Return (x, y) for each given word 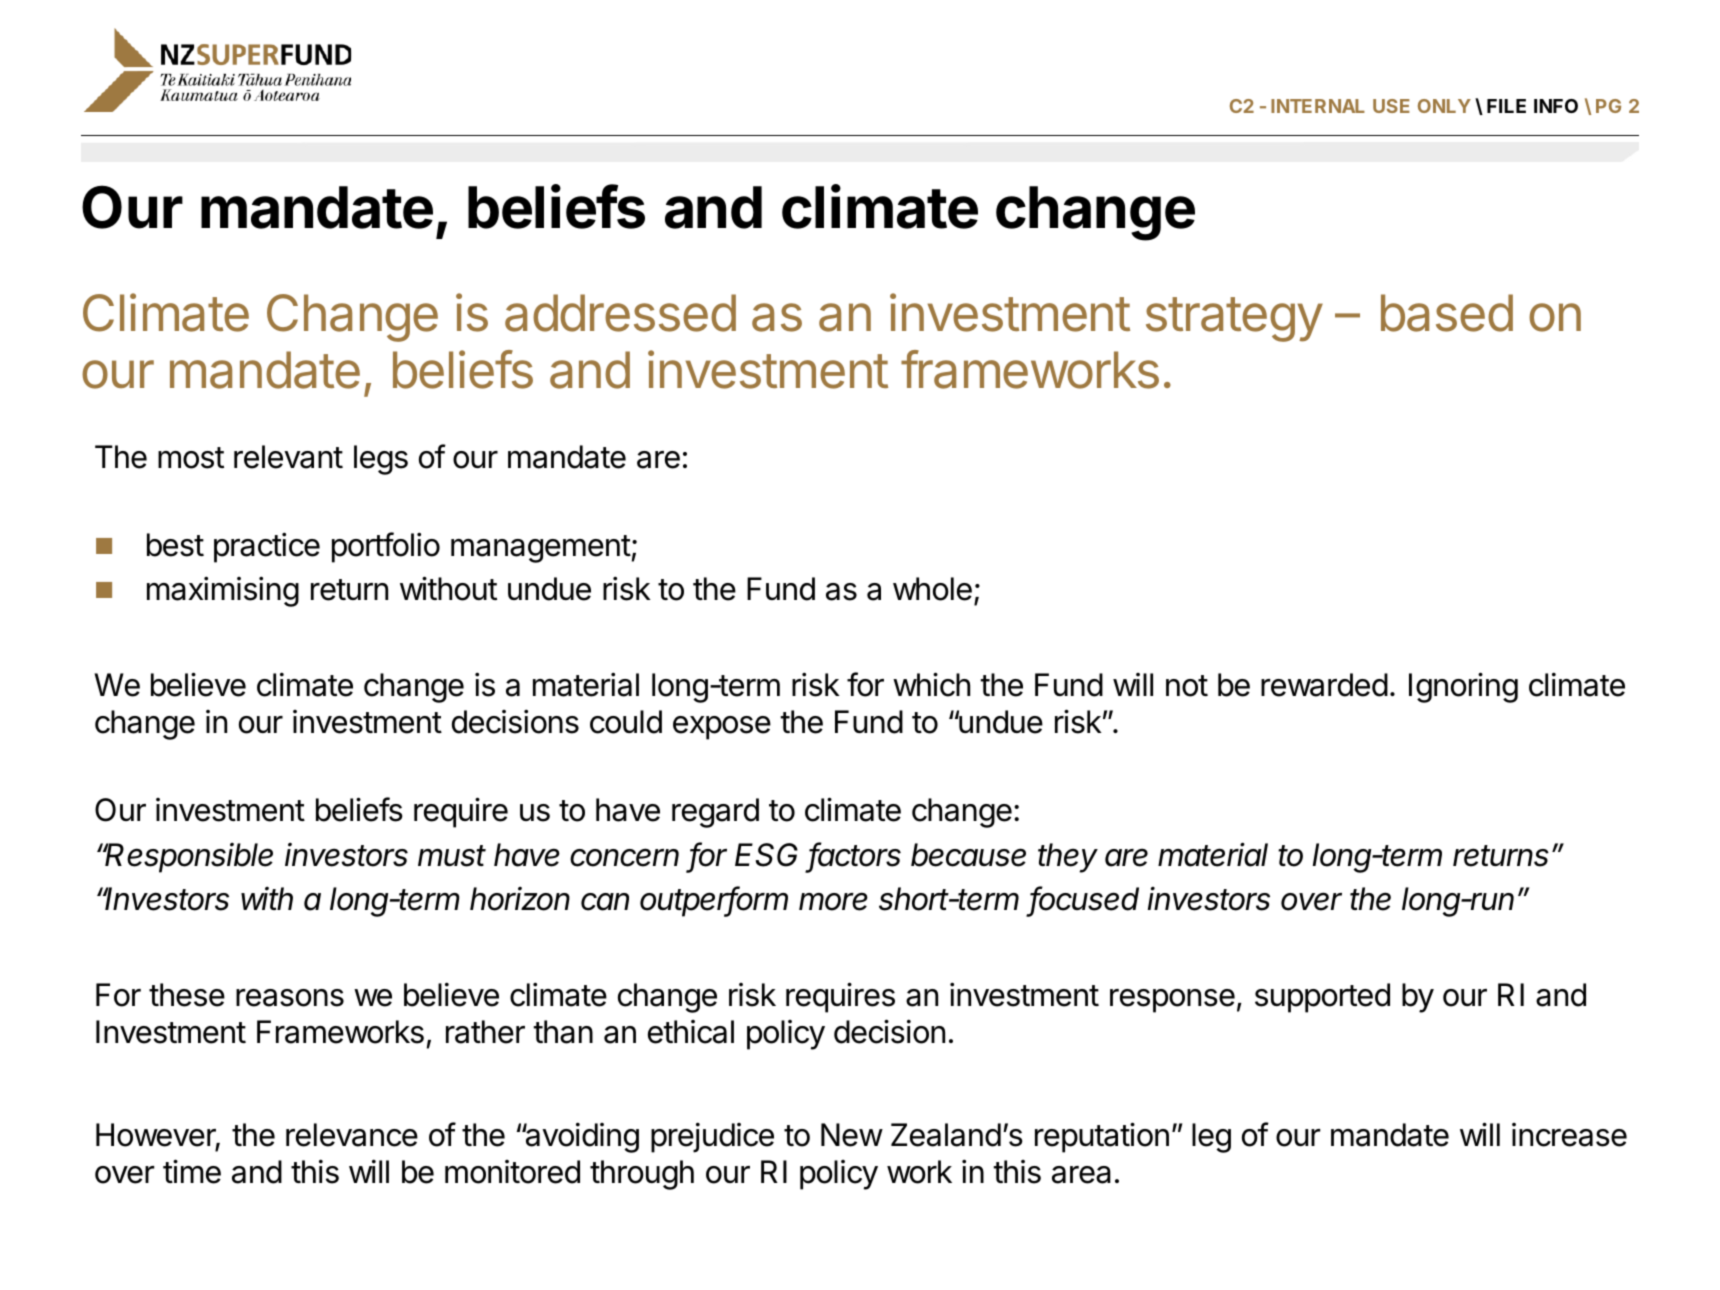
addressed (620, 313)
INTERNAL (1318, 106)
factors (855, 855)
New (852, 1135)
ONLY (1444, 106)
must (452, 856)
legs (381, 460)
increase (1569, 1135)
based (1447, 313)
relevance (352, 1135)
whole (932, 589)
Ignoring (1463, 687)
